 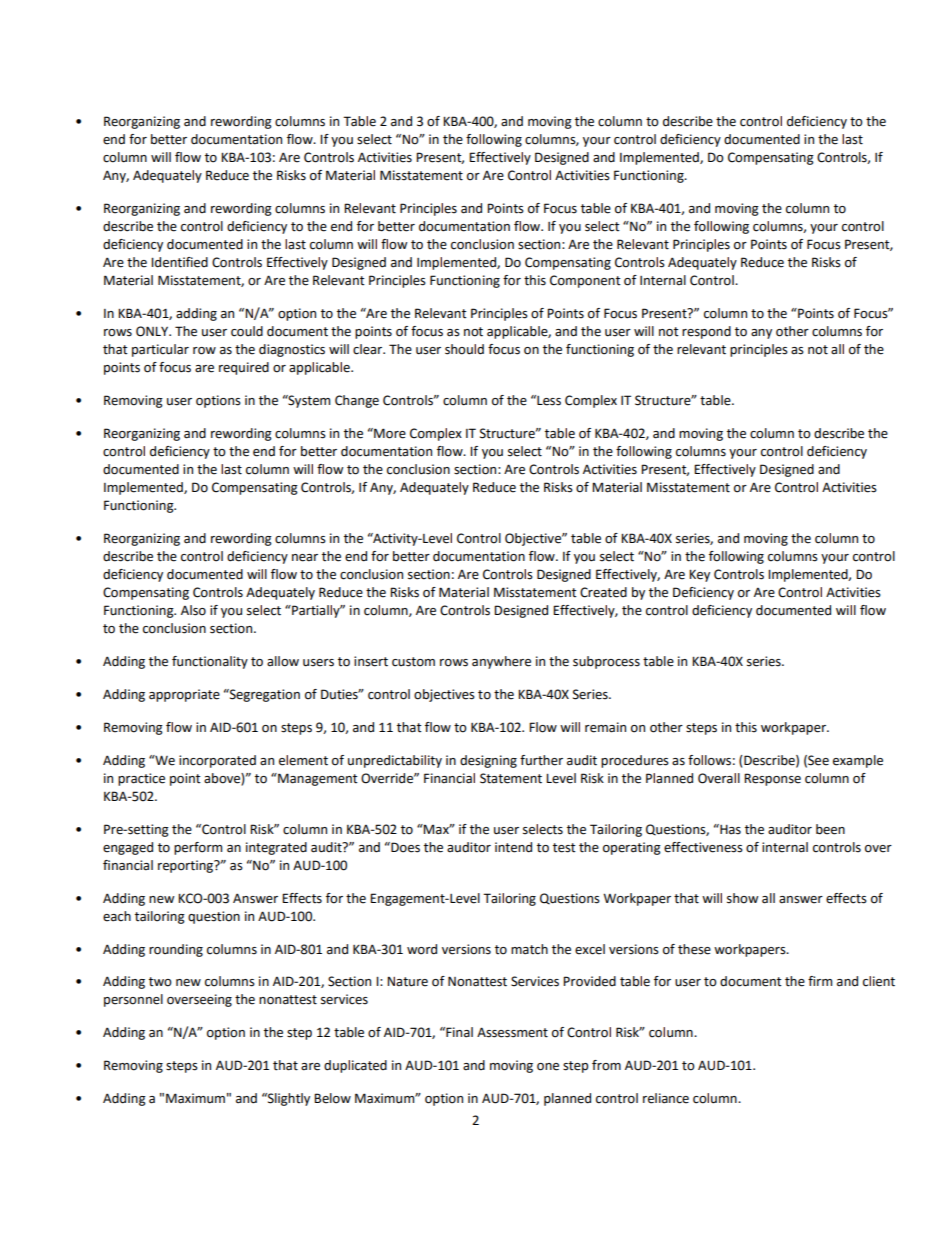 What do you see at coordinates (501, 662) in the image?
I see `anywhere` at bounding box center [501, 662].
